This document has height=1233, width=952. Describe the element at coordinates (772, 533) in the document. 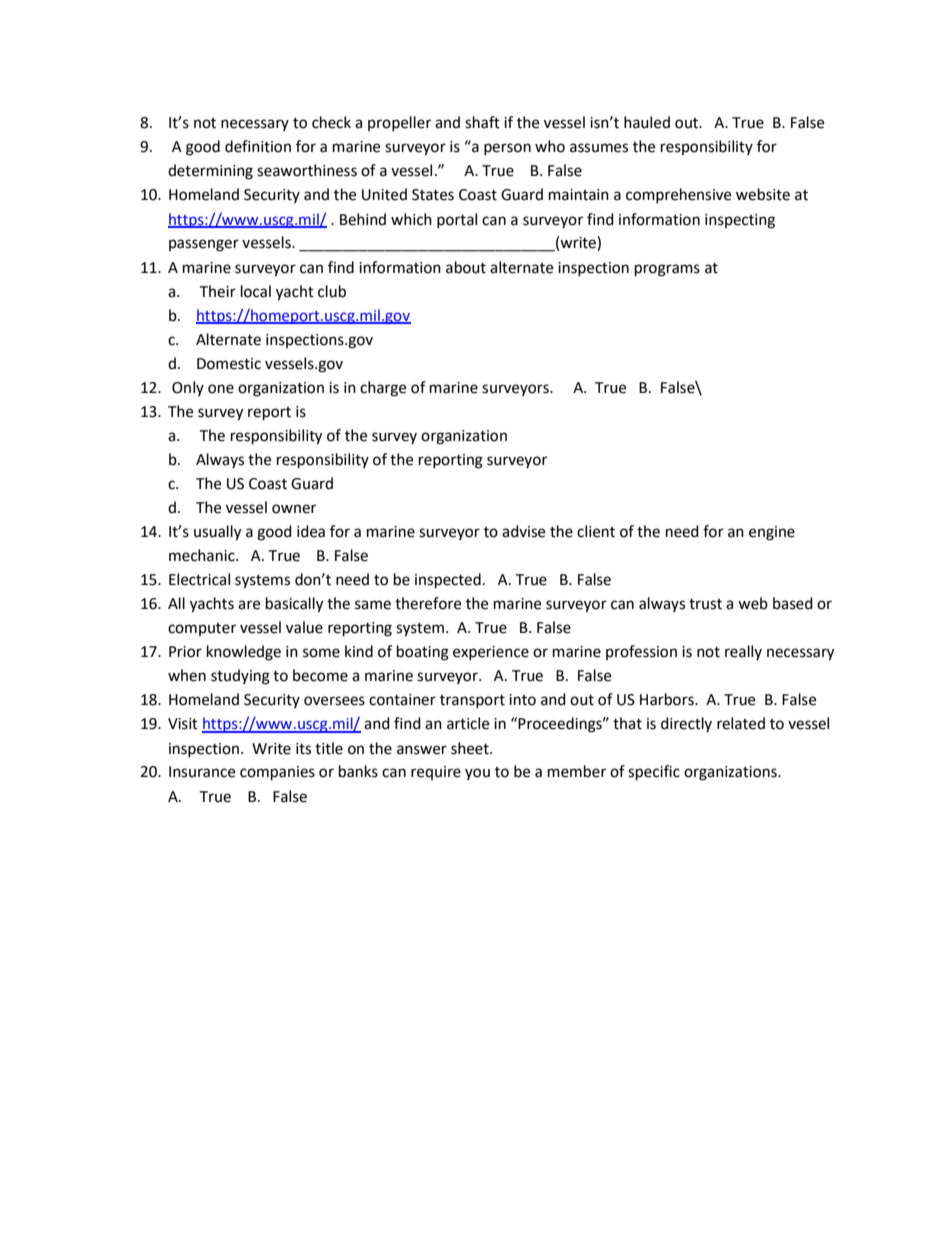

I see `engine` at that location.
